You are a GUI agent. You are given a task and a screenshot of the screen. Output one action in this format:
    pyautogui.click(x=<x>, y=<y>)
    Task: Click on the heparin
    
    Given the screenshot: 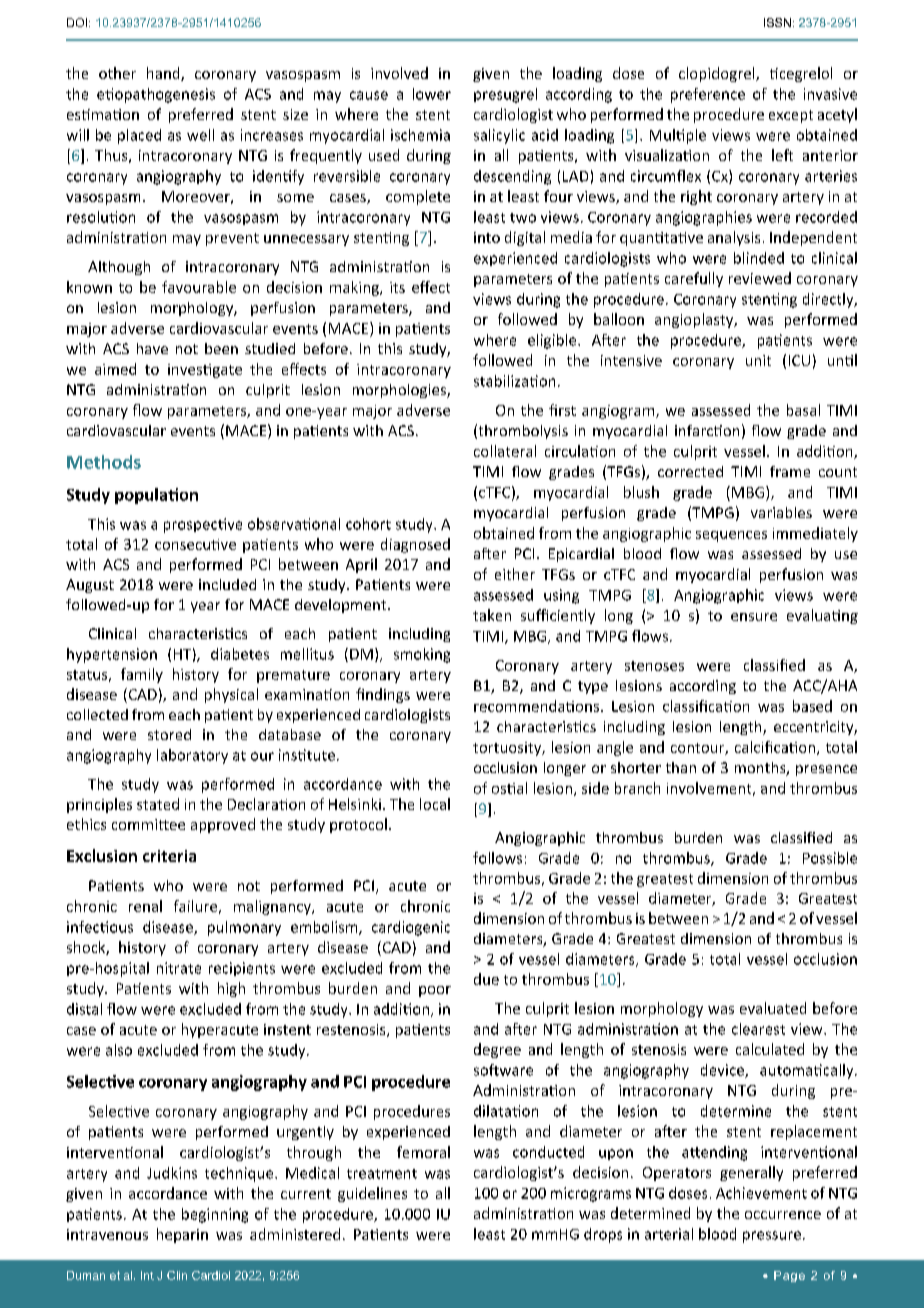 What is the action you would take?
    pyautogui.click(x=182, y=1235)
